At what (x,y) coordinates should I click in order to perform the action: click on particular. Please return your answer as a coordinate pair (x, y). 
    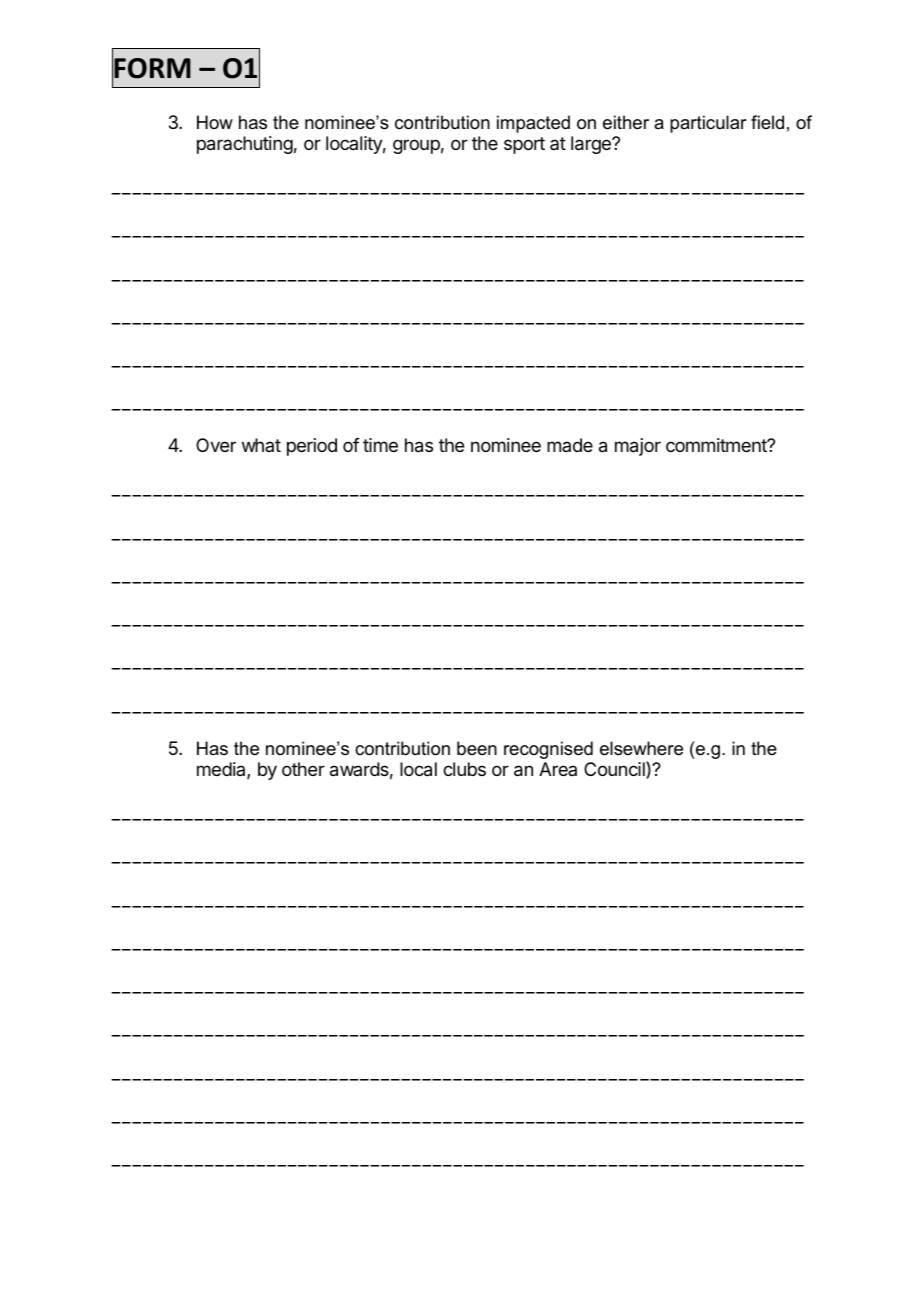
    Looking at the image, I should click on (708, 124).
